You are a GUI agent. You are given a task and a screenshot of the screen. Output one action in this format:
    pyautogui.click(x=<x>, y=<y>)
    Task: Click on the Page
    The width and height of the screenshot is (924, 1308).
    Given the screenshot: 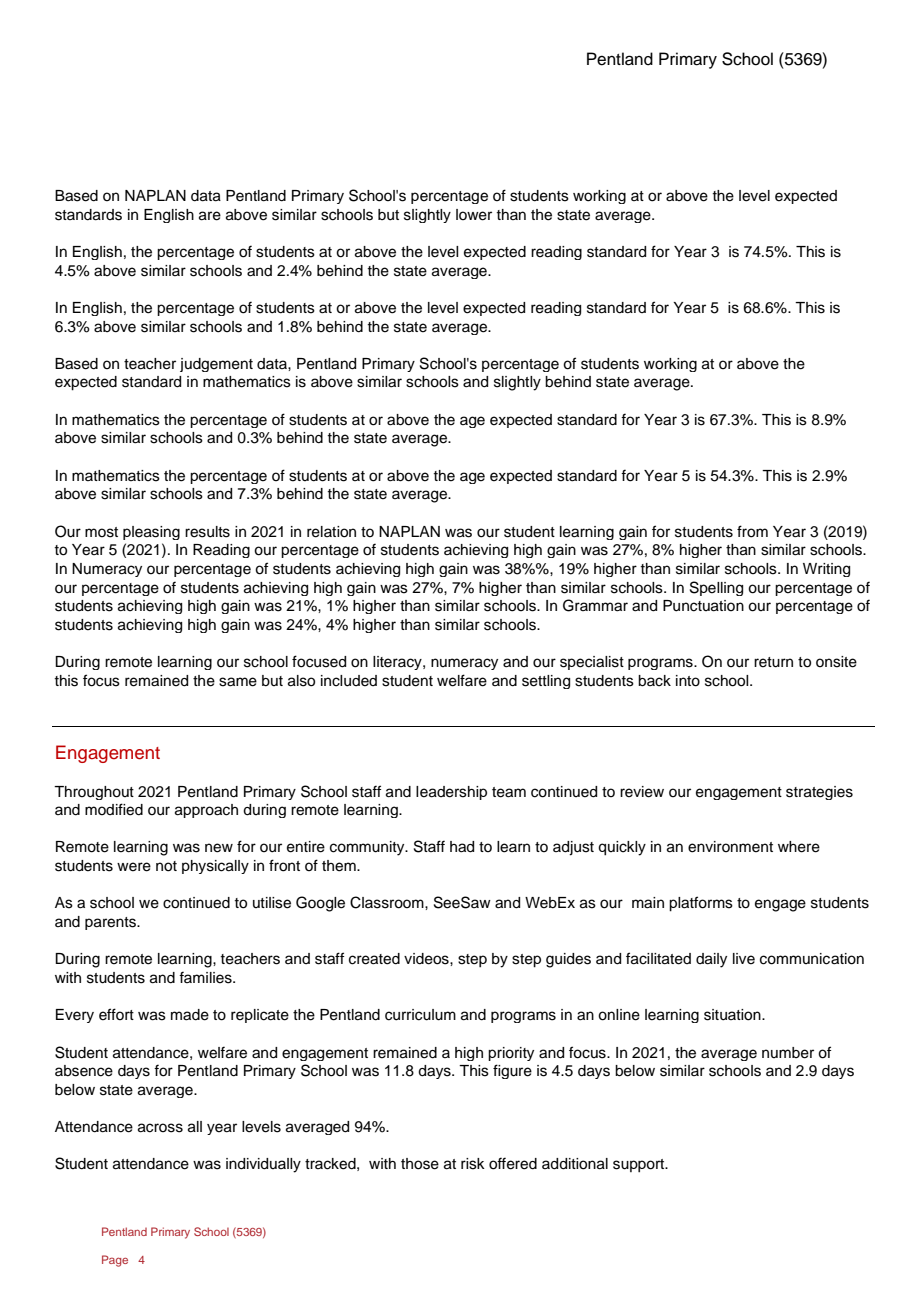 What is the action you would take?
    pyautogui.click(x=115, y=1261)
